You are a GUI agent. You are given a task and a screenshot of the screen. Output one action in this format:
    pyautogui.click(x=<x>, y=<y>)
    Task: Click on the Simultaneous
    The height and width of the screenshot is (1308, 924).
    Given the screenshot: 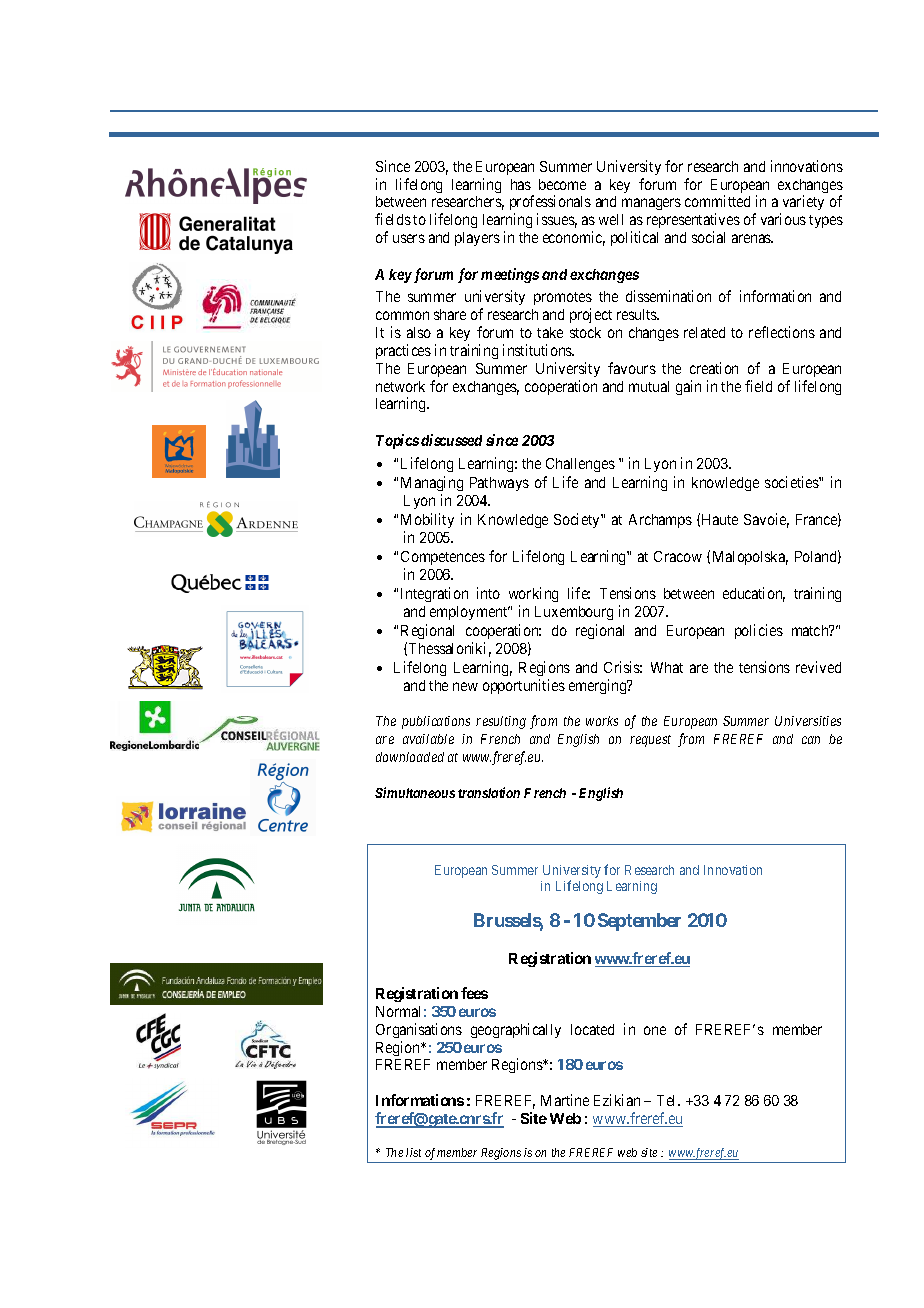 What is the action you would take?
    pyautogui.click(x=415, y=792)
